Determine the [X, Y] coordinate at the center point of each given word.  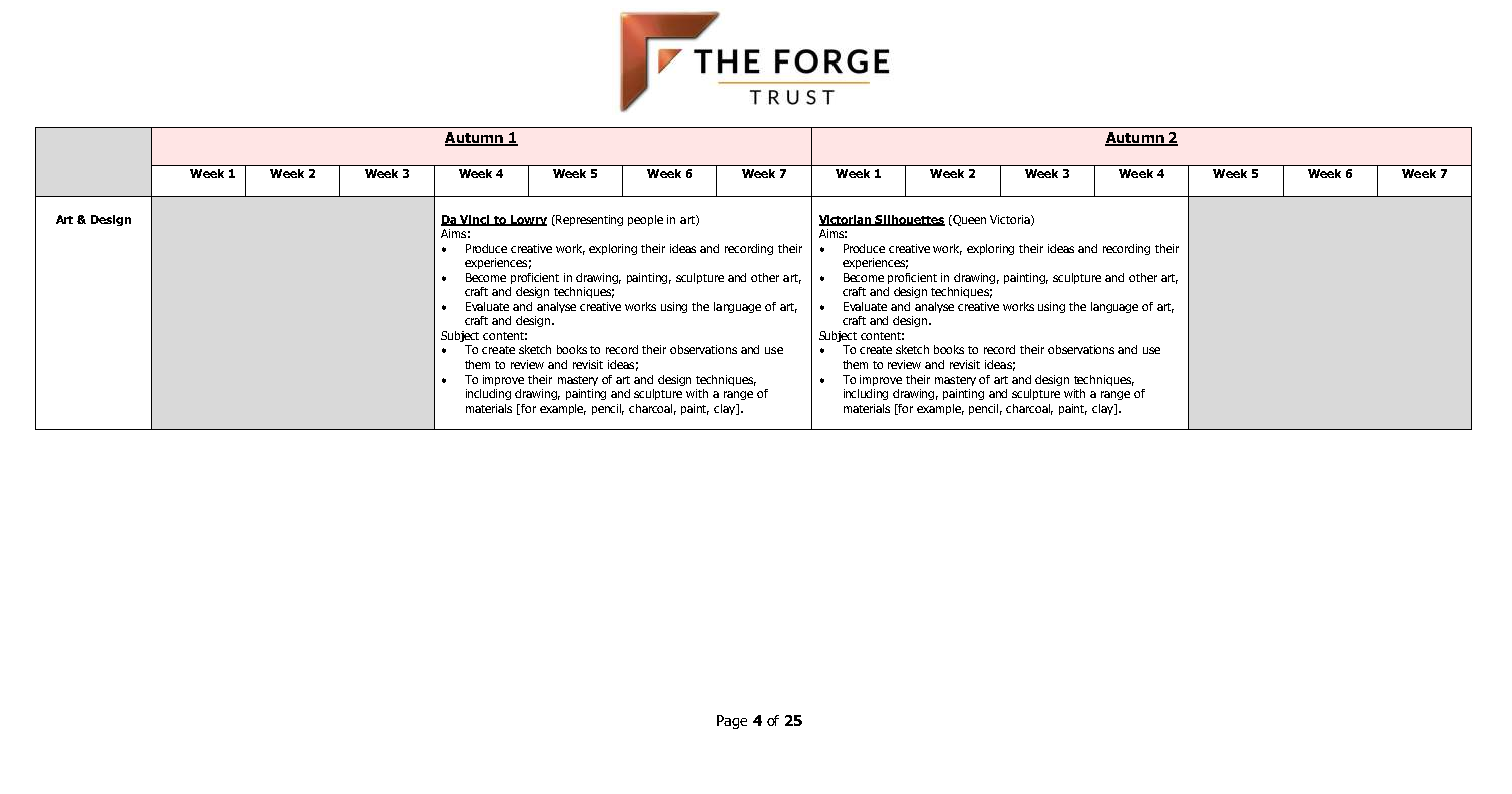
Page [732, 722]
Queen [968, 220]
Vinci [475, 220]
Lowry [527, 220]
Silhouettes [909, 220]
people [645, 220]
